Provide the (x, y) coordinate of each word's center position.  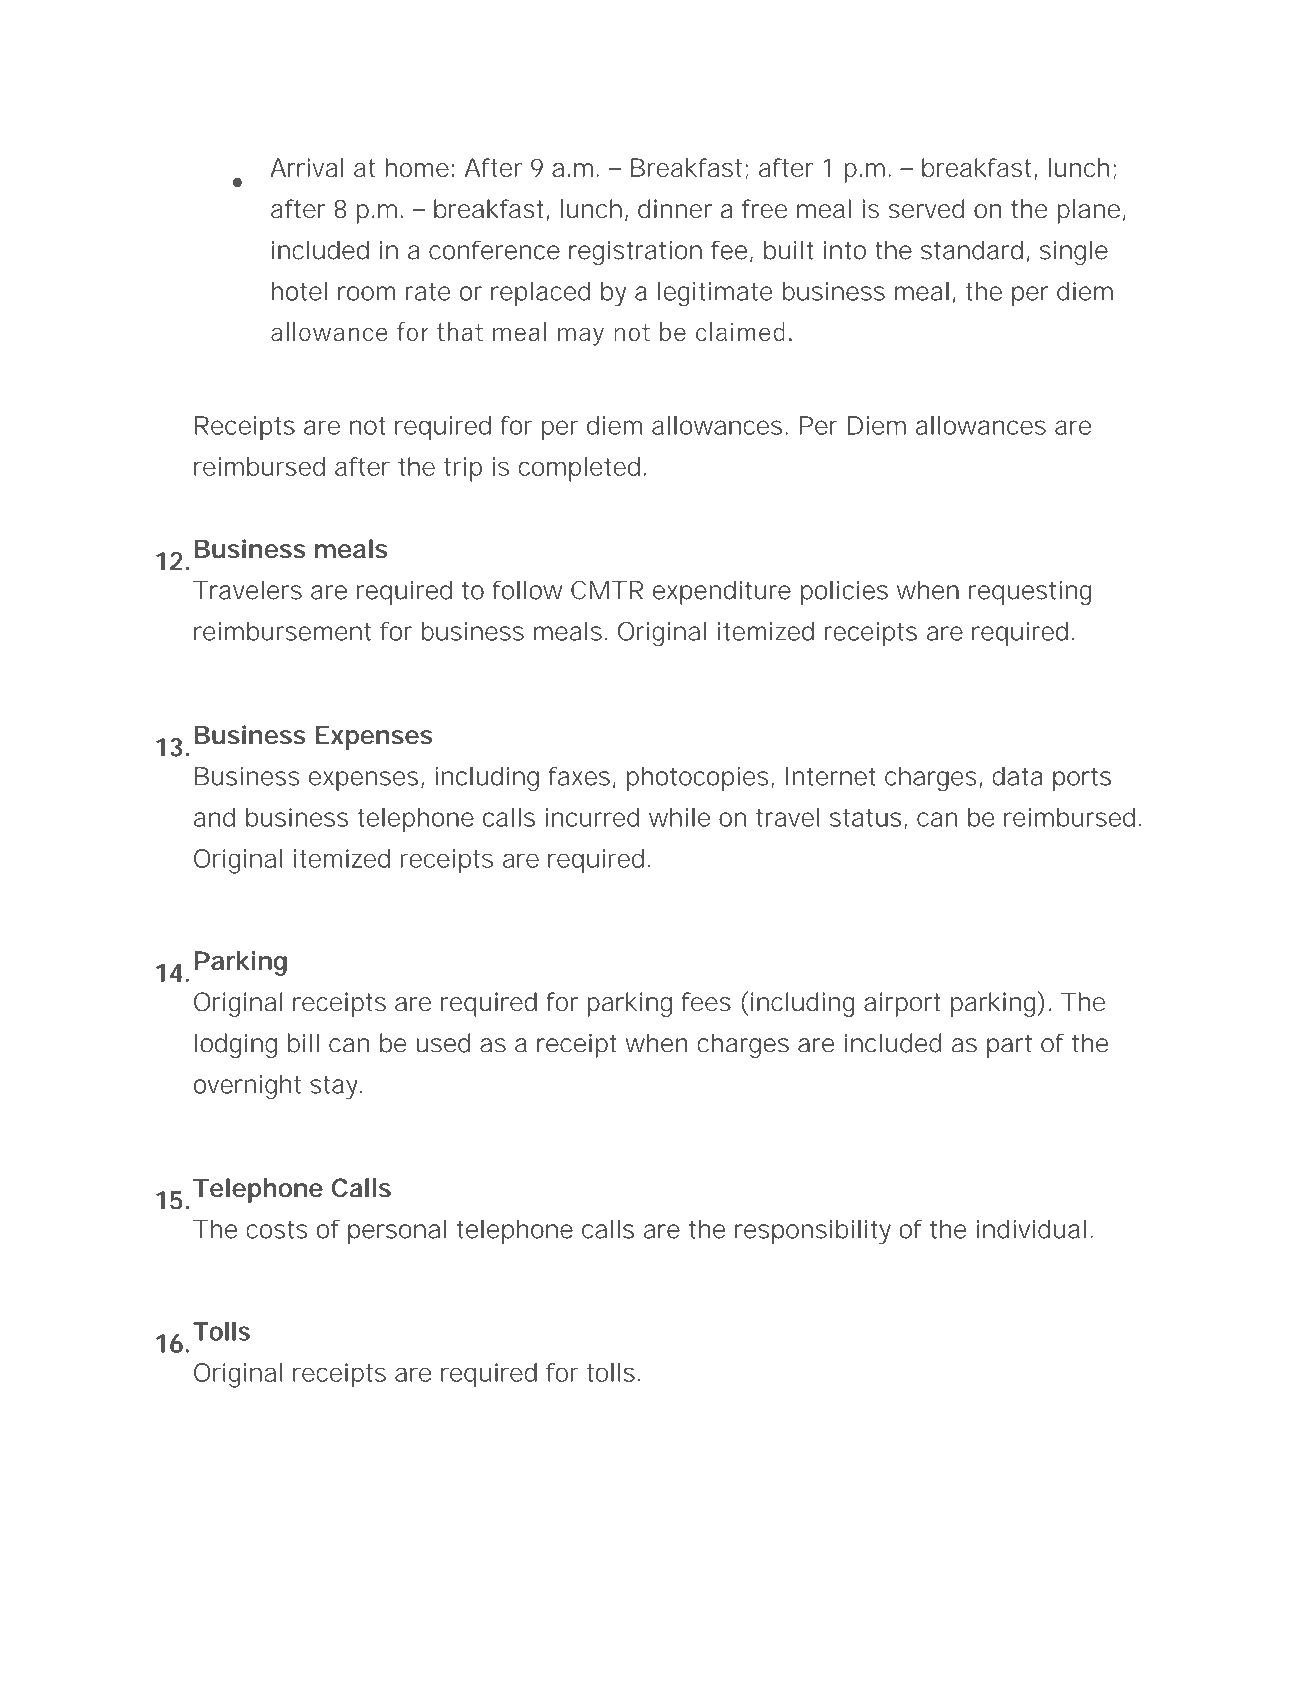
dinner (675, 209)
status (866, 818)
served (927, 209)
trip (463, 469)
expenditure (722, 592)
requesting (1030, 593)
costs (277, 1229)
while (679, 817)
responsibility (813, 1232)
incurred (592, 817)
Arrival (307, 167)
